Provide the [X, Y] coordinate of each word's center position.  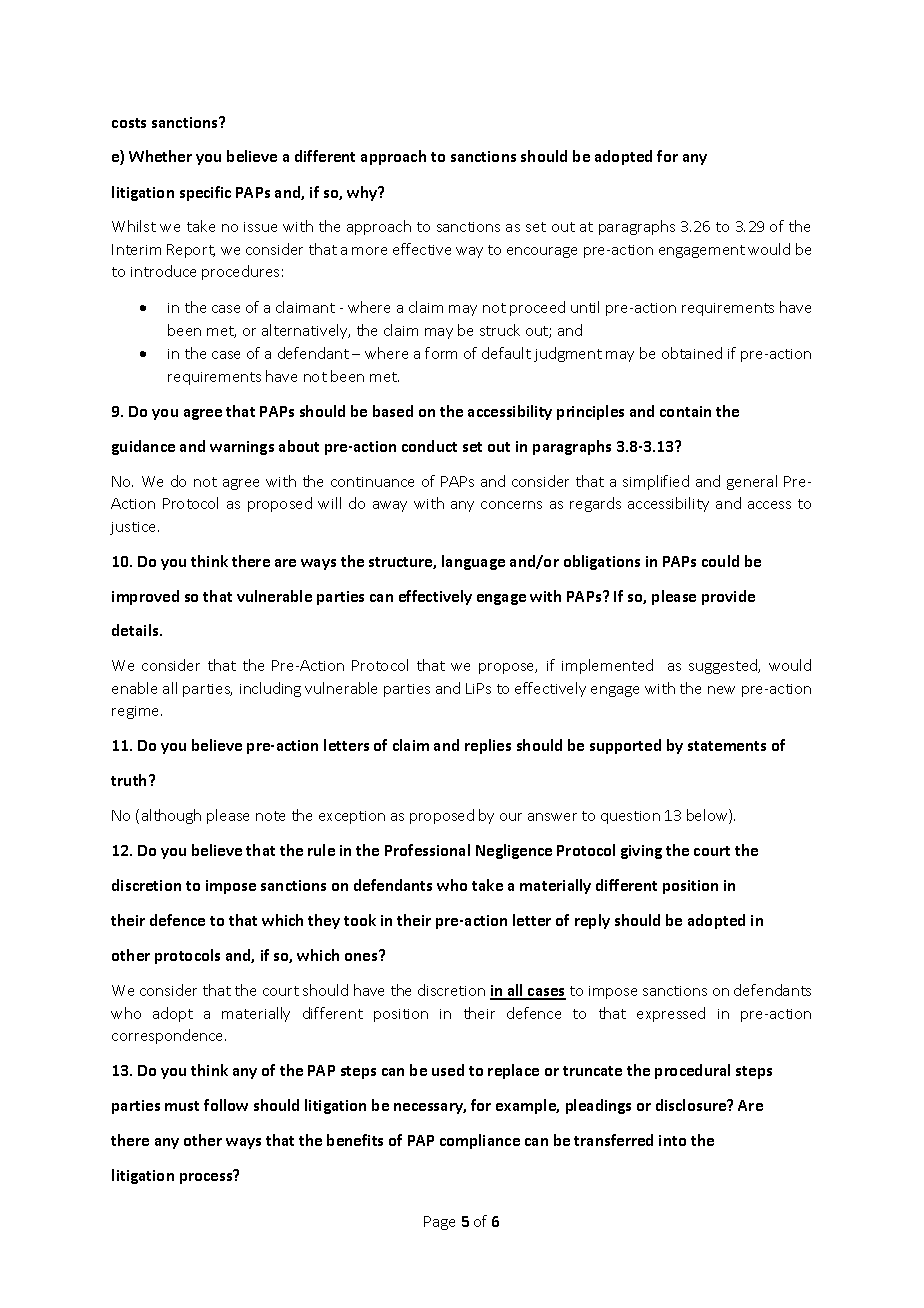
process [207, 1177]
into [672, 1140]
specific [205, 193]
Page [439, 1223]
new [721, 690]
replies [488, 746]
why [363, 193]
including [270, 689]
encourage [542, 252]
